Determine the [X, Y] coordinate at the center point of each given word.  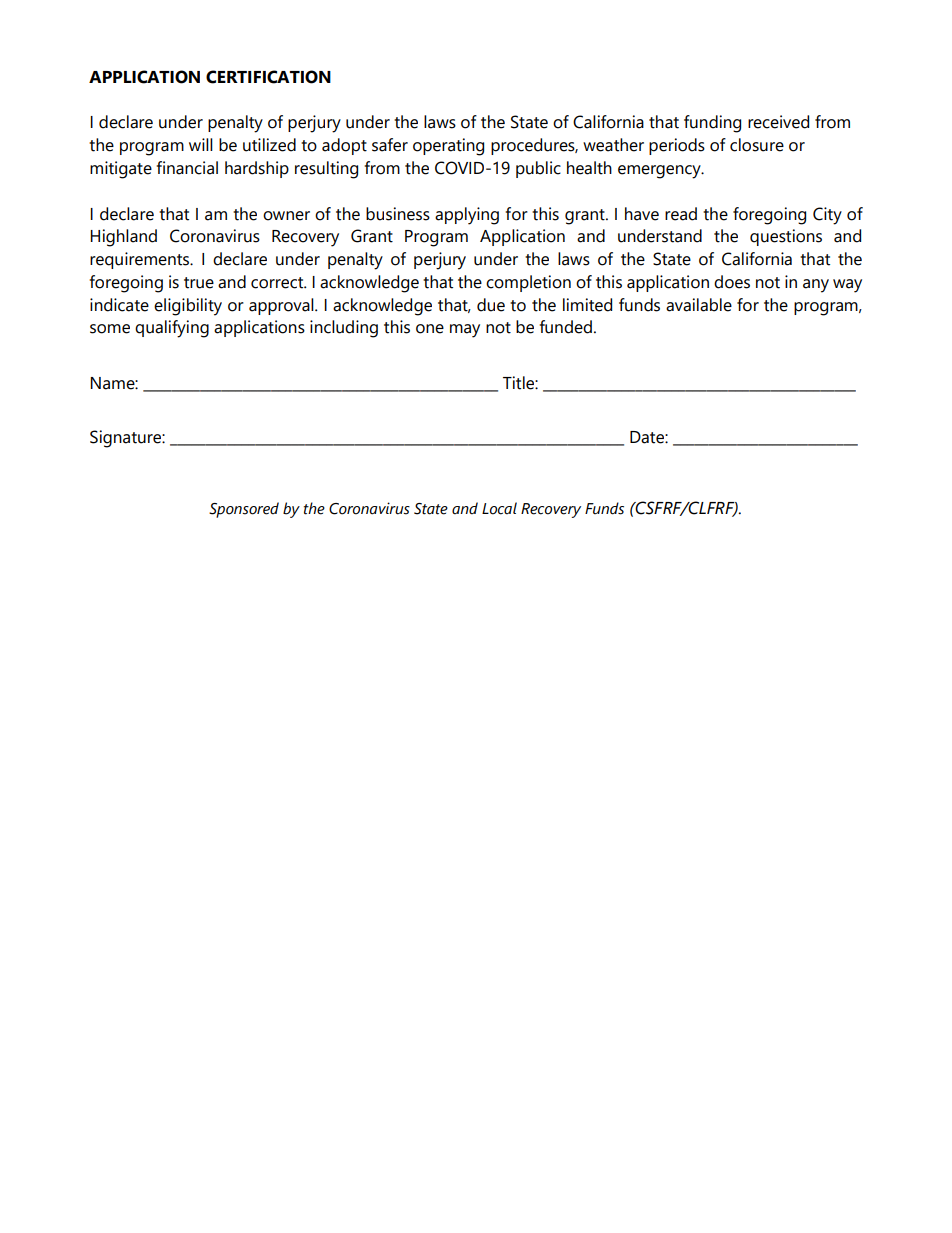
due [491, 305]
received [778, 122]
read [681, 214]
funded [566, 327]
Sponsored [244, 510]
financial [187, 168]
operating [448, 147]
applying [467, 216]
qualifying [172, 329]
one [430, 329]
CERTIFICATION [268, 77]
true [199, 283]
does [732, 282]
